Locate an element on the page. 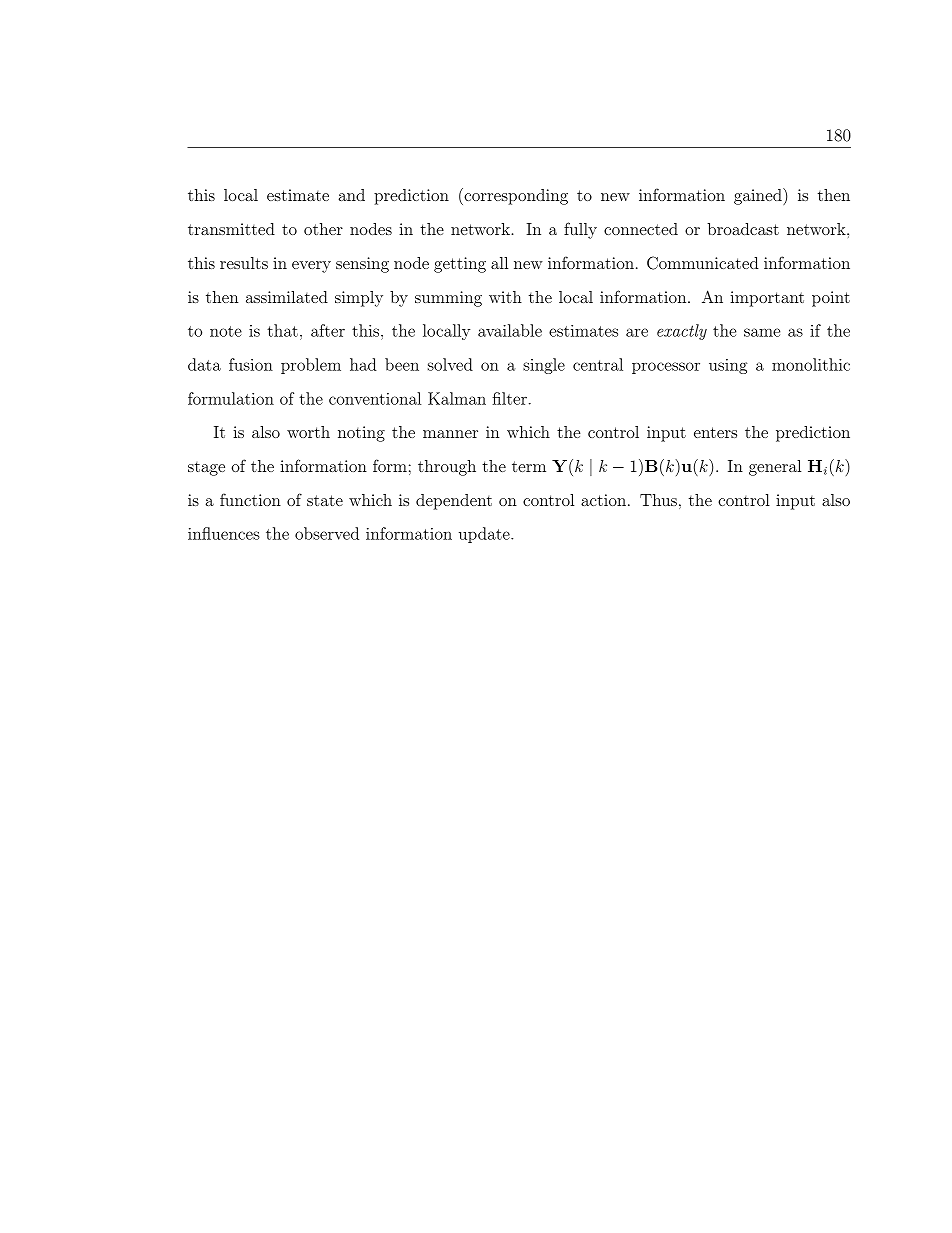  observed is located at coordinates (327, 533).
